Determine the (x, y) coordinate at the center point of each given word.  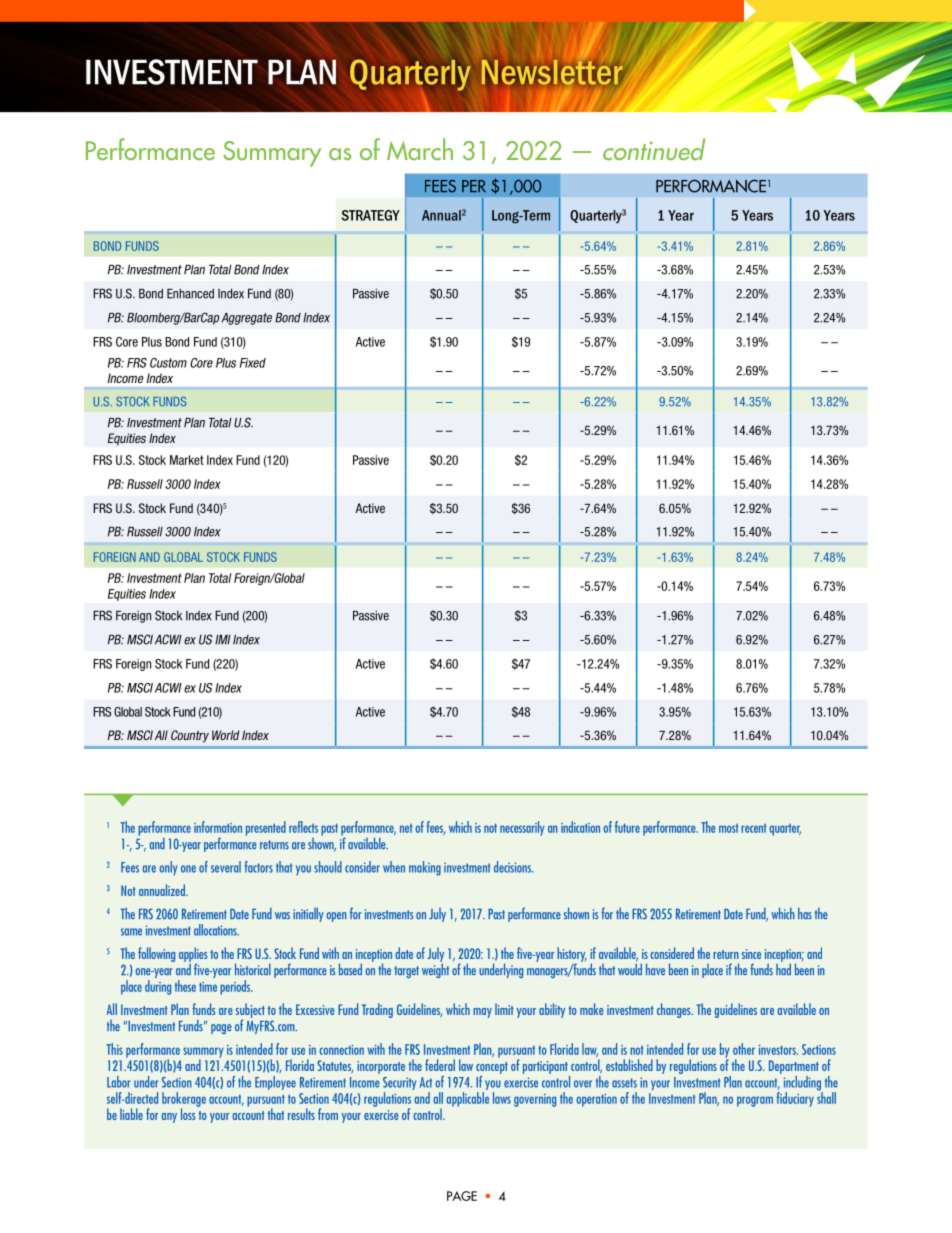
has (805, 913)
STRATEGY (371, 215)
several (226, 867)
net (406, 828)
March (420, 149)
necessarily (522, 828)
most (728, 828)
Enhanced (190, 294)
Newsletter (552, 72)
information (218, 827)
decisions (513, 867)
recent (753, 828)
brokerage (184, 1100)
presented (266, 828)
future (627, 827)
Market (187, 460)
